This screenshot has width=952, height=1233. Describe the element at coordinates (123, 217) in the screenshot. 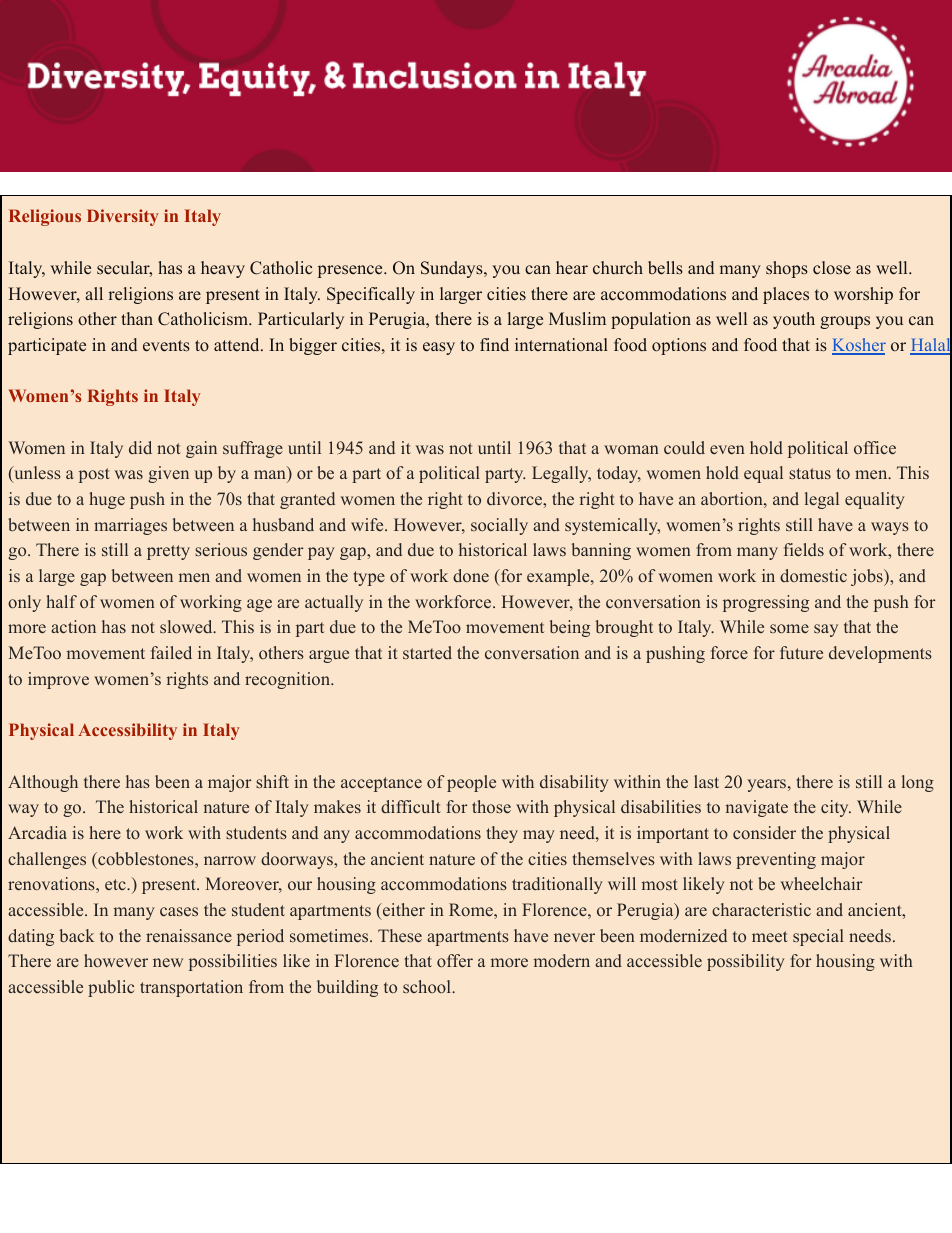

I see `Diversity` at that location.
